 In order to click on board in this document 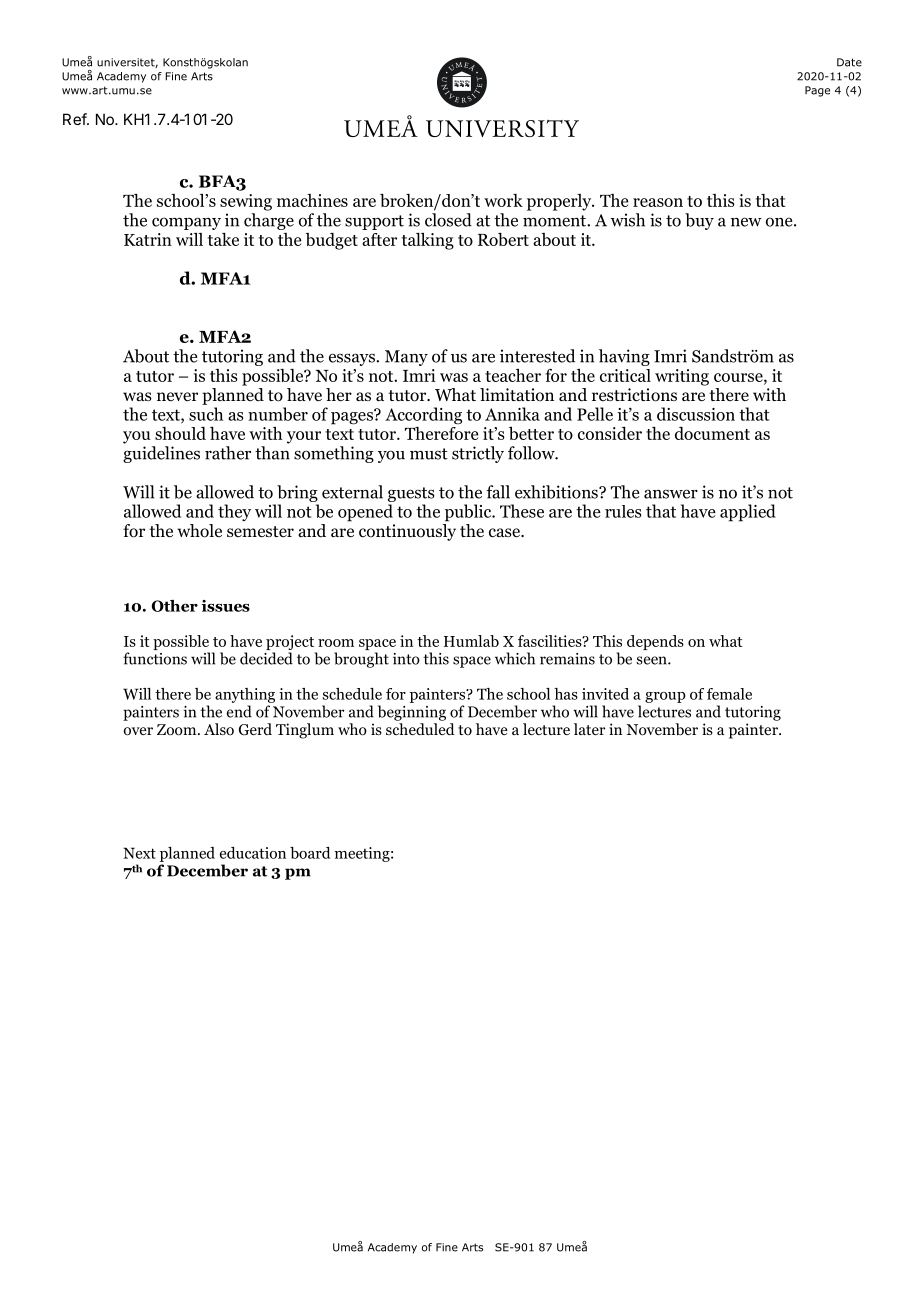, I will do `click(310, 853)`.
